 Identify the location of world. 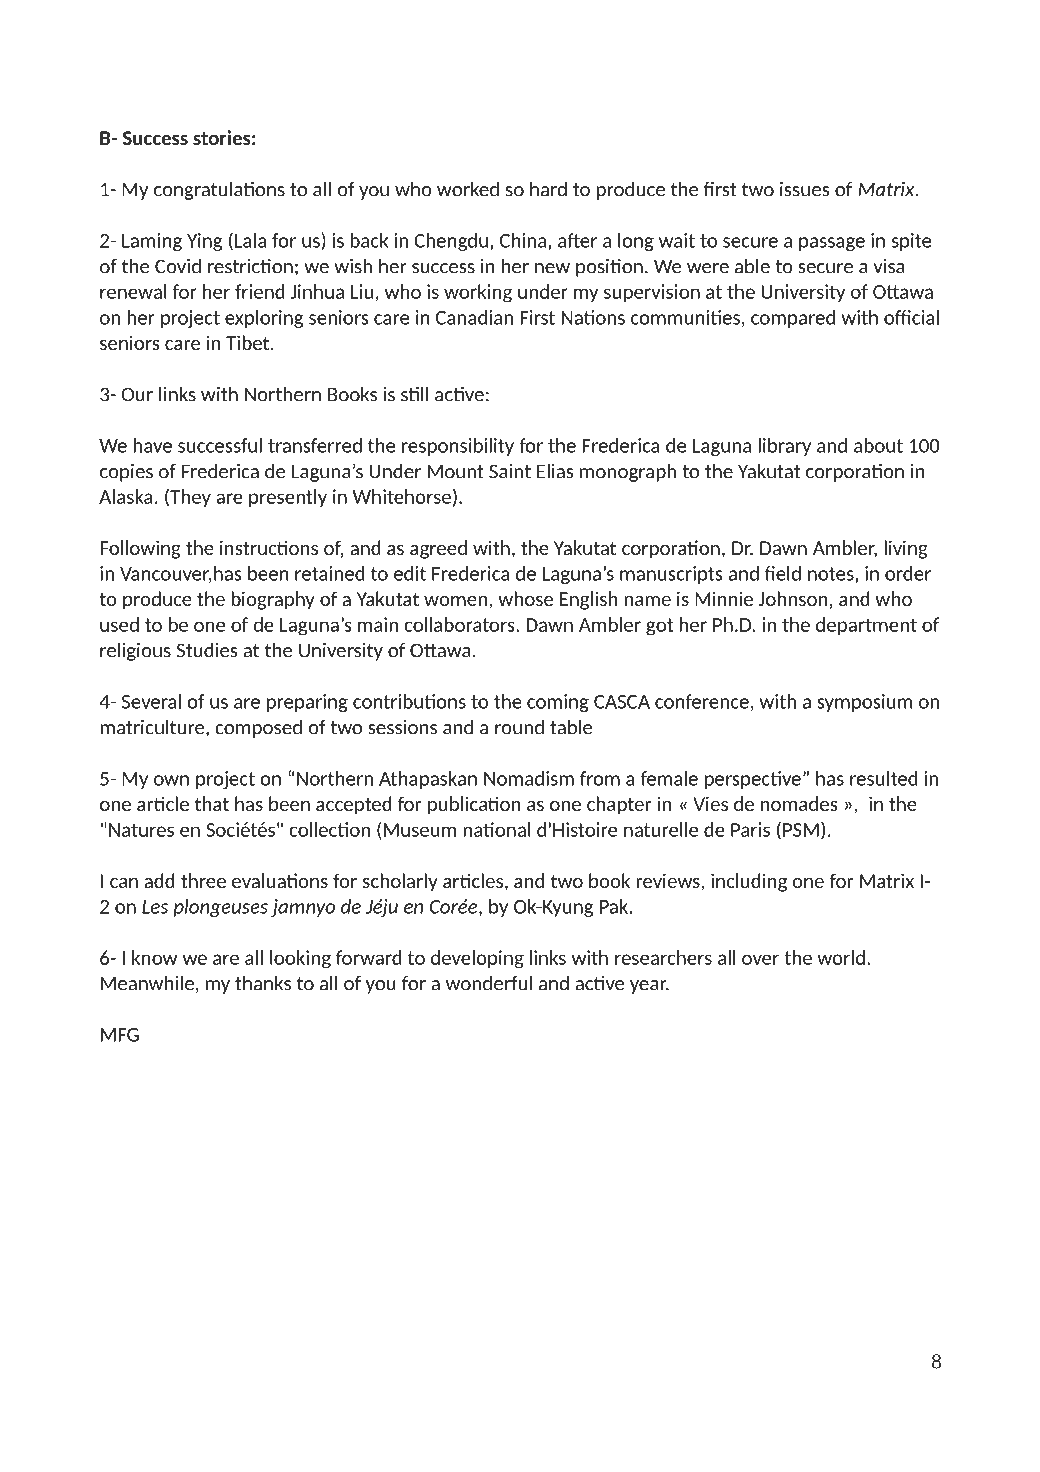
(841, 957).
